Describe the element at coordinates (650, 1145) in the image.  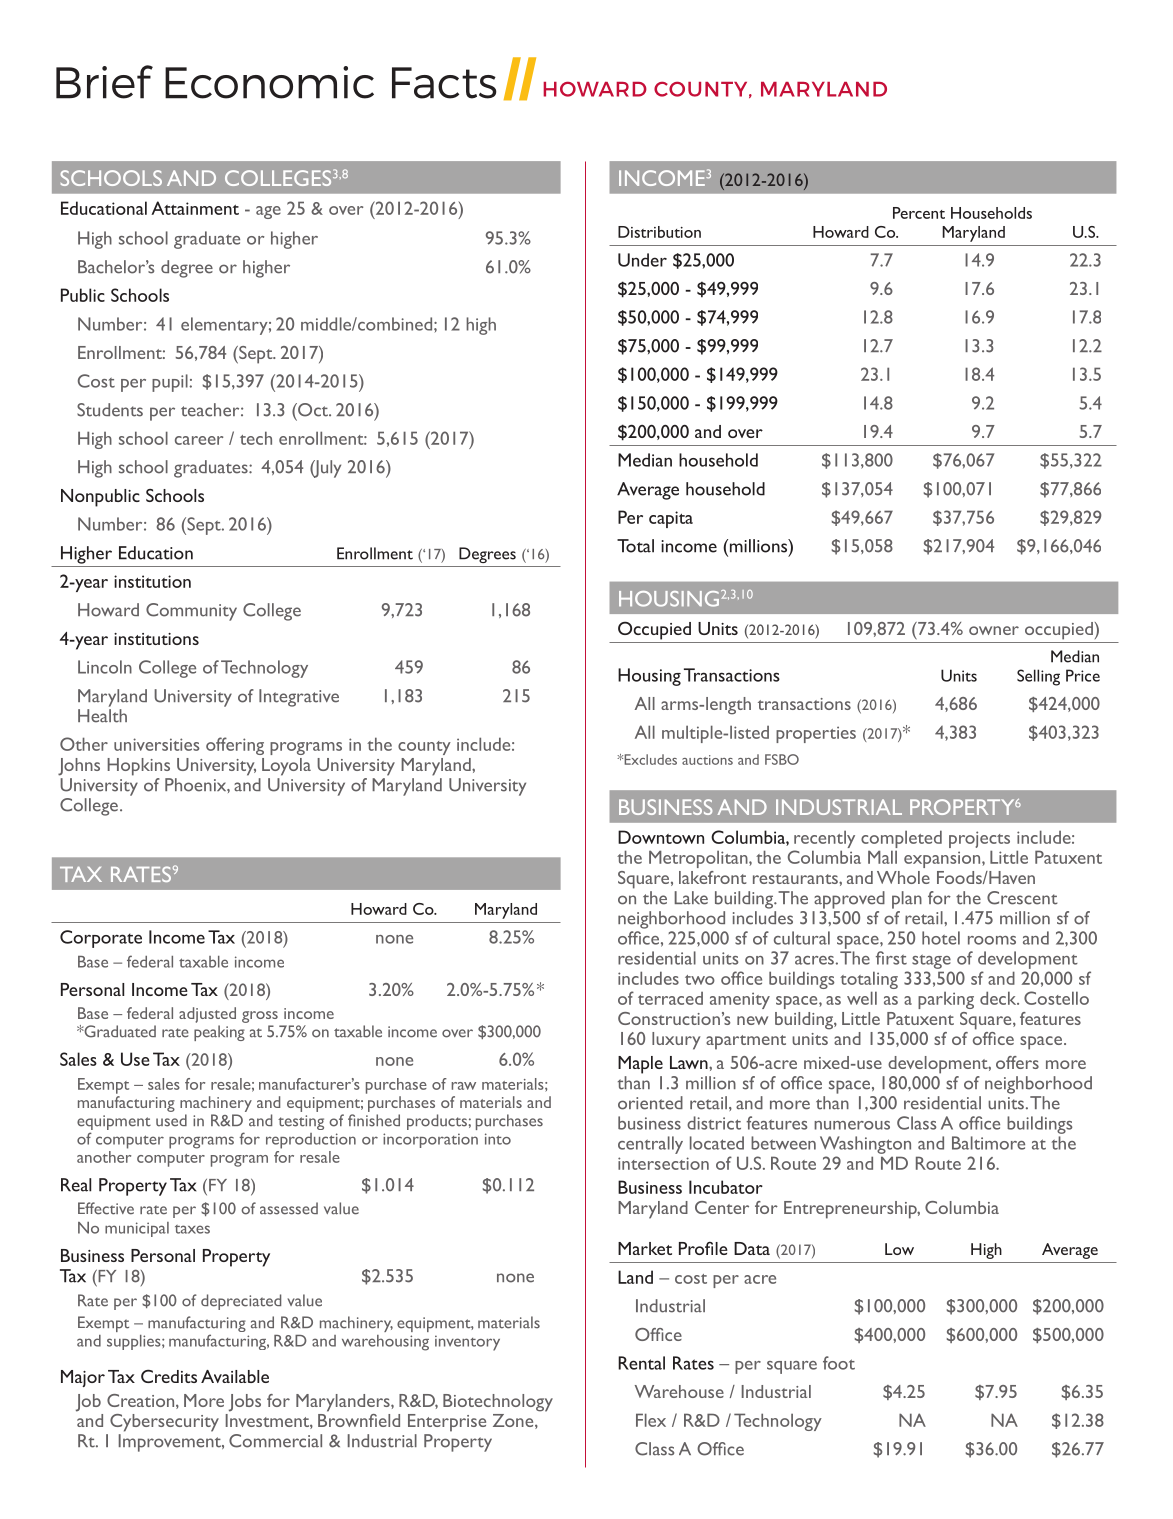
I see `centrally` at that location.
